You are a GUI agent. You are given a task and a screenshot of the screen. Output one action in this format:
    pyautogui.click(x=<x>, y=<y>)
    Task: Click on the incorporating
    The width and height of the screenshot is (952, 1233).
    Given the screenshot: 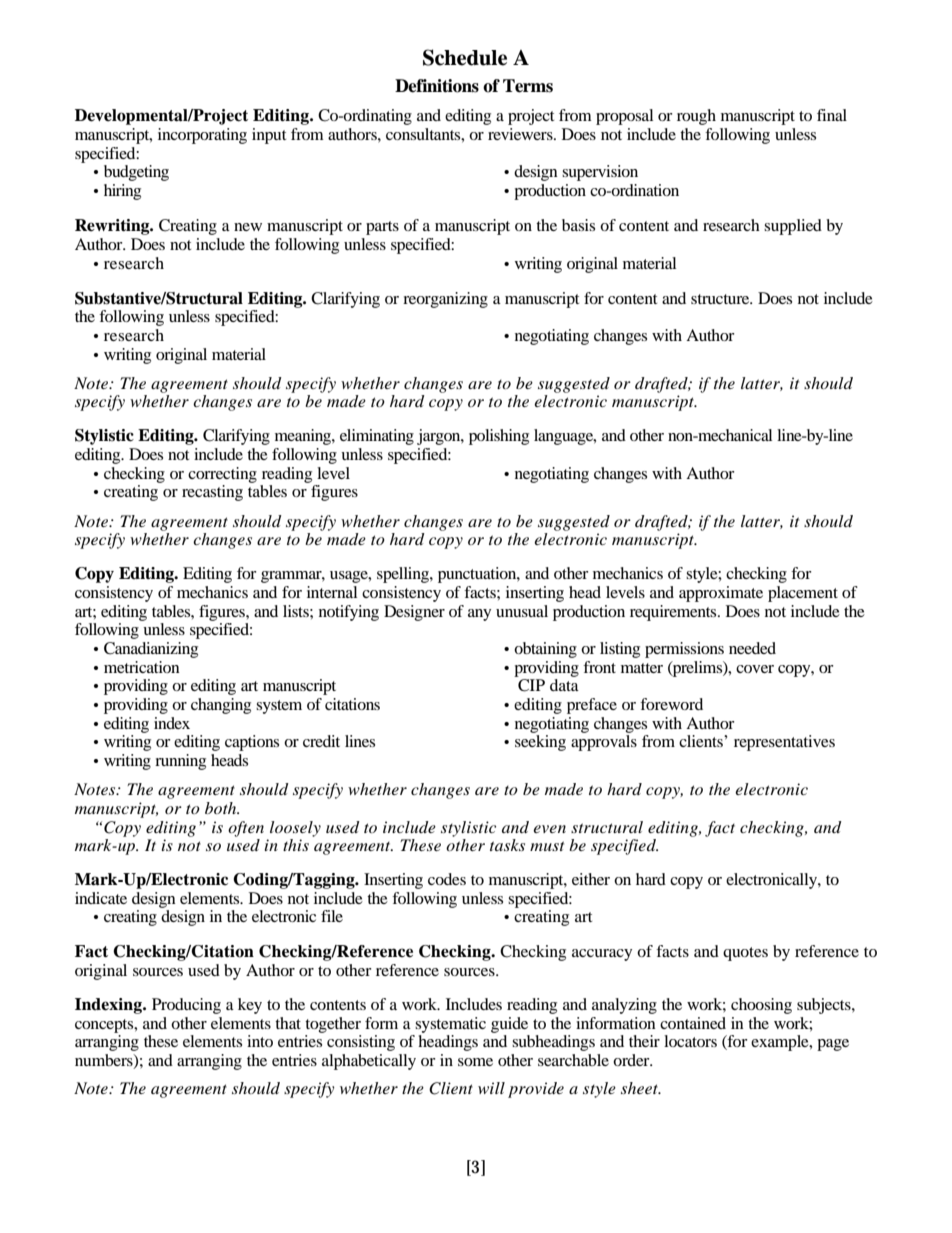 What is the action you would take?
    pyautogui.click(x=202, y=136)
